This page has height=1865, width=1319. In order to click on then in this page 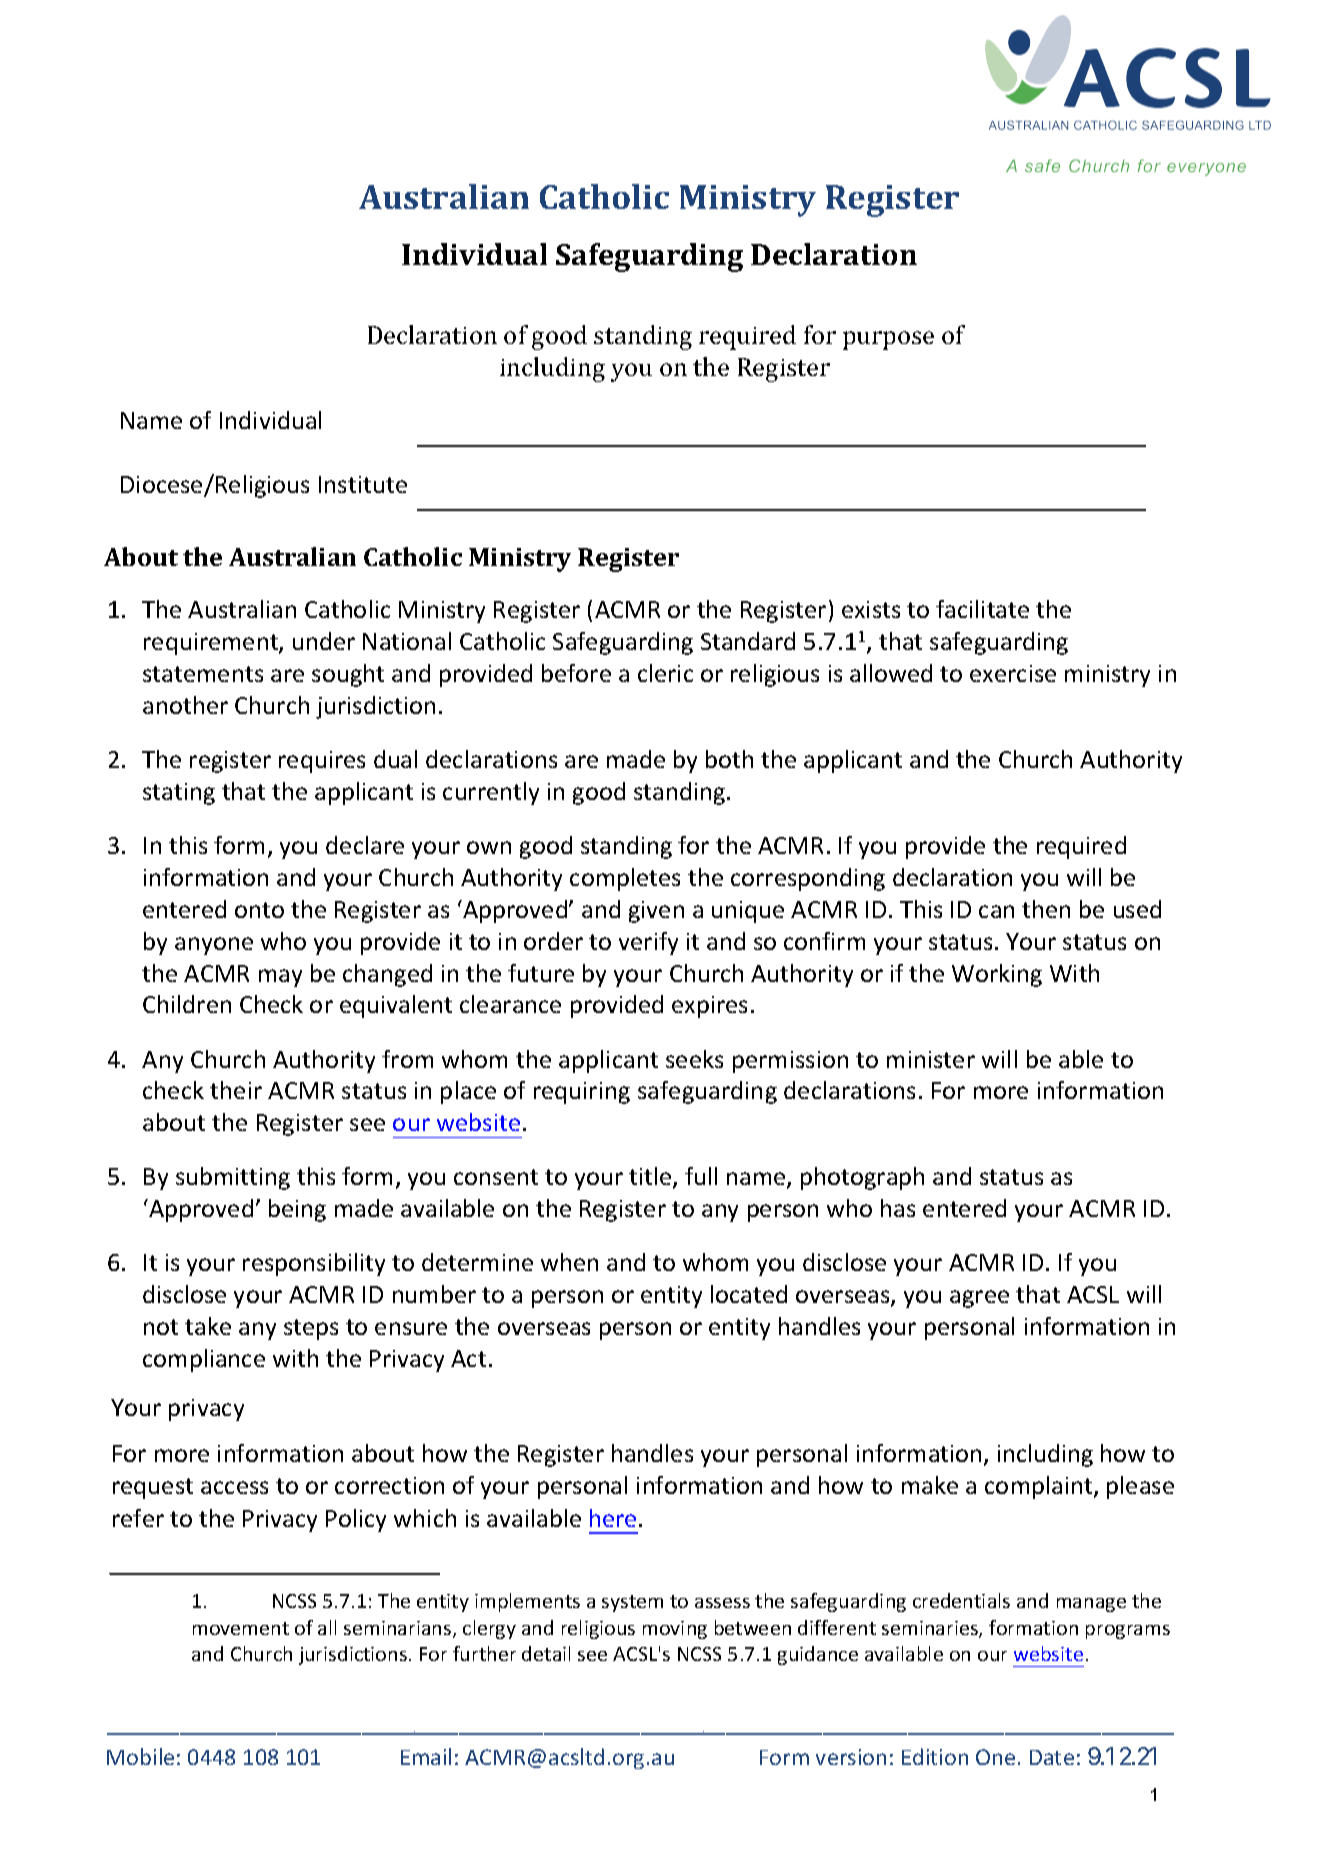, I will do `click(1046, 909)`.
